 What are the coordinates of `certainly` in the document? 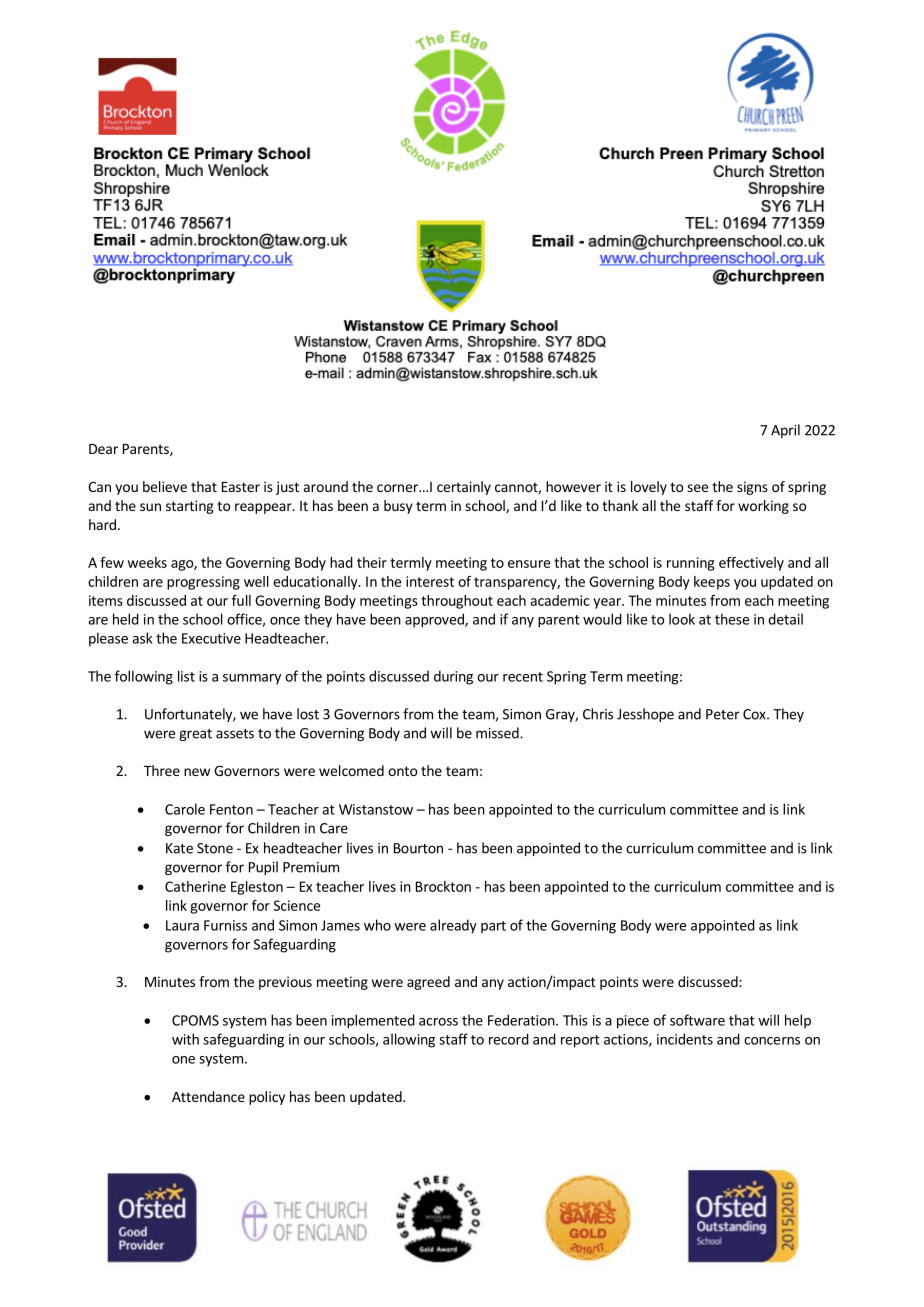 It's located at (464, 488).
